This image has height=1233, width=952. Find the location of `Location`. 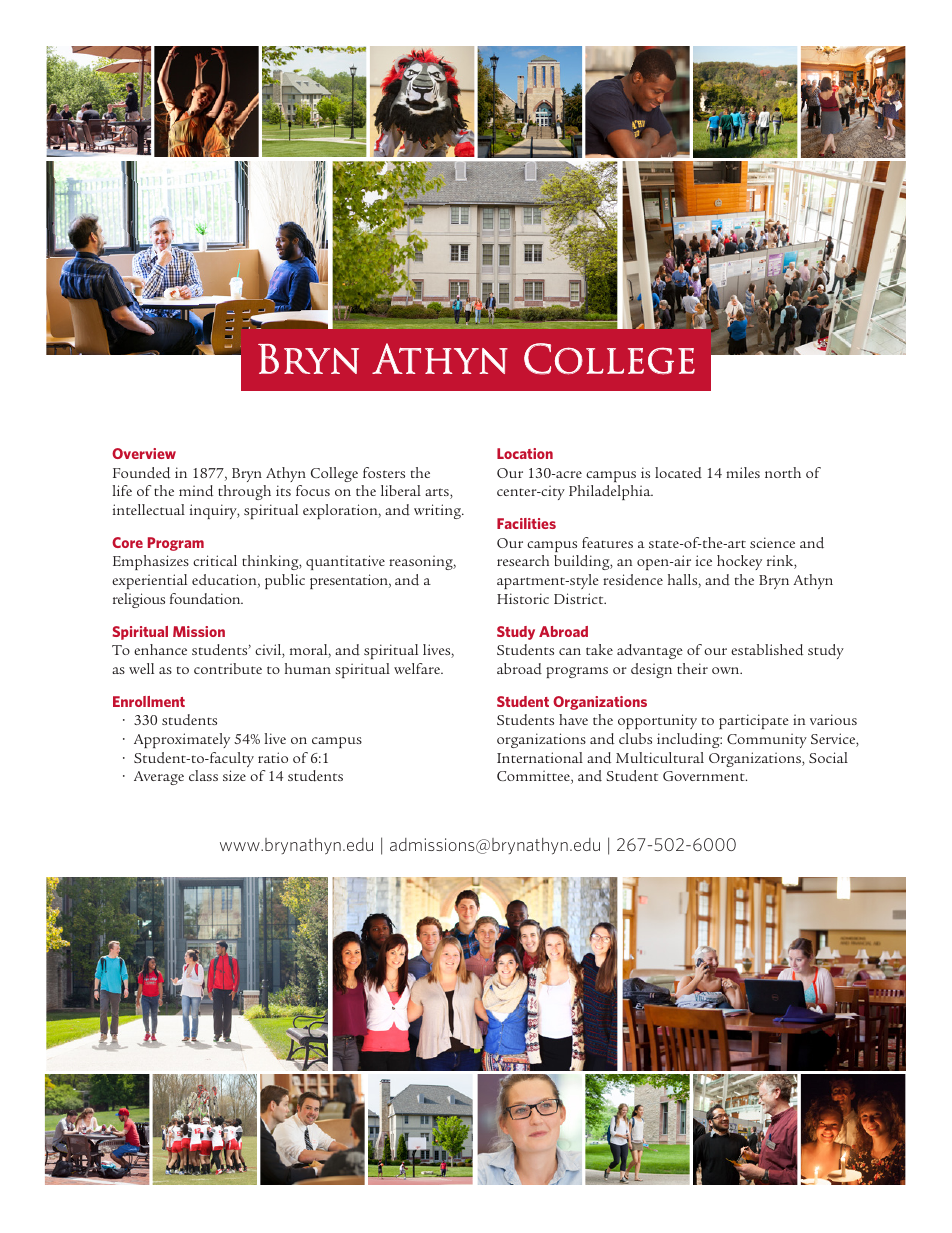

Location is located at coordinates (525, 453).
